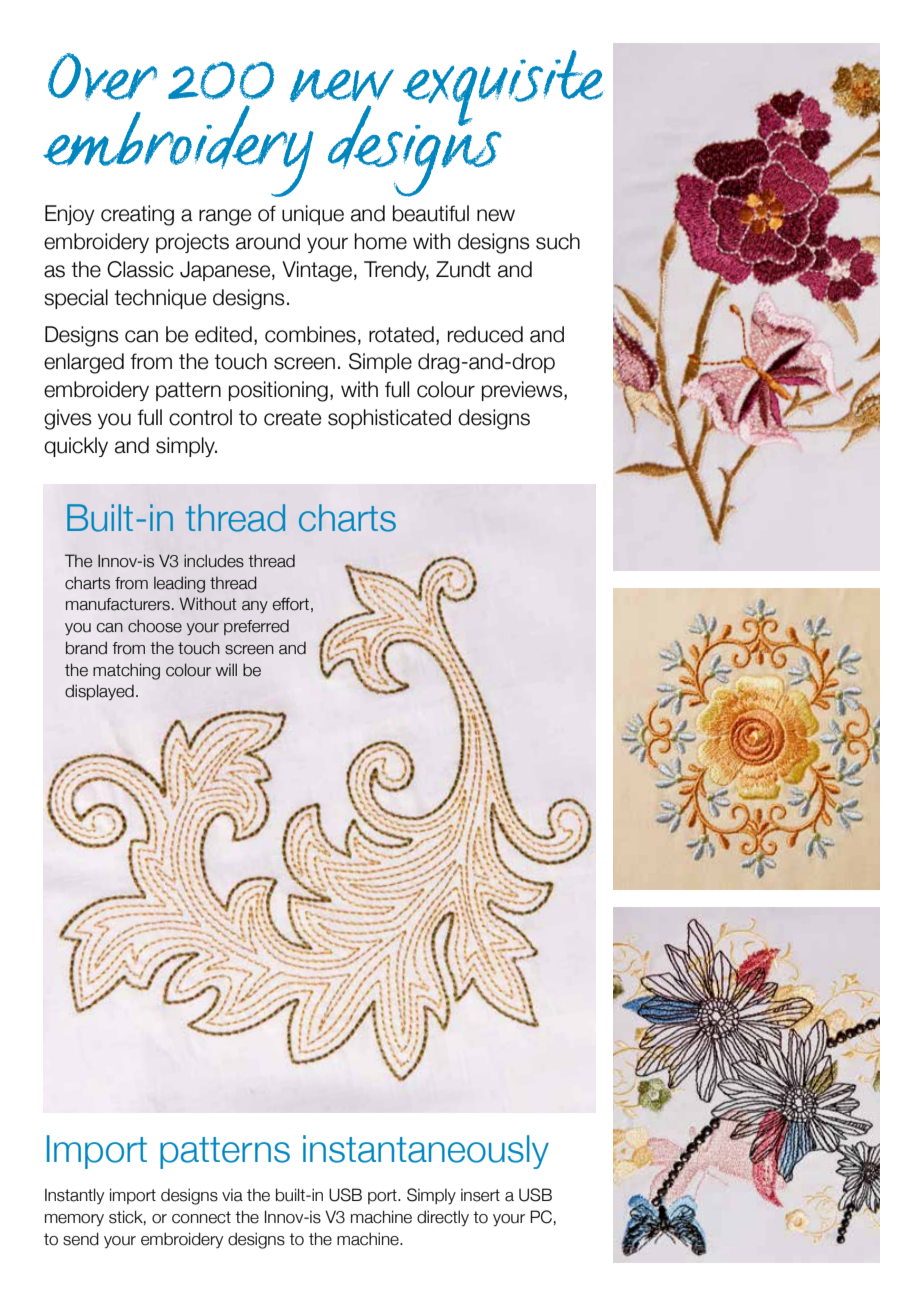 The width and height of the screenshot is (924, 1308). Describe the element at coordinates (292, 418) in the screenshot. I see `create` at that location.
